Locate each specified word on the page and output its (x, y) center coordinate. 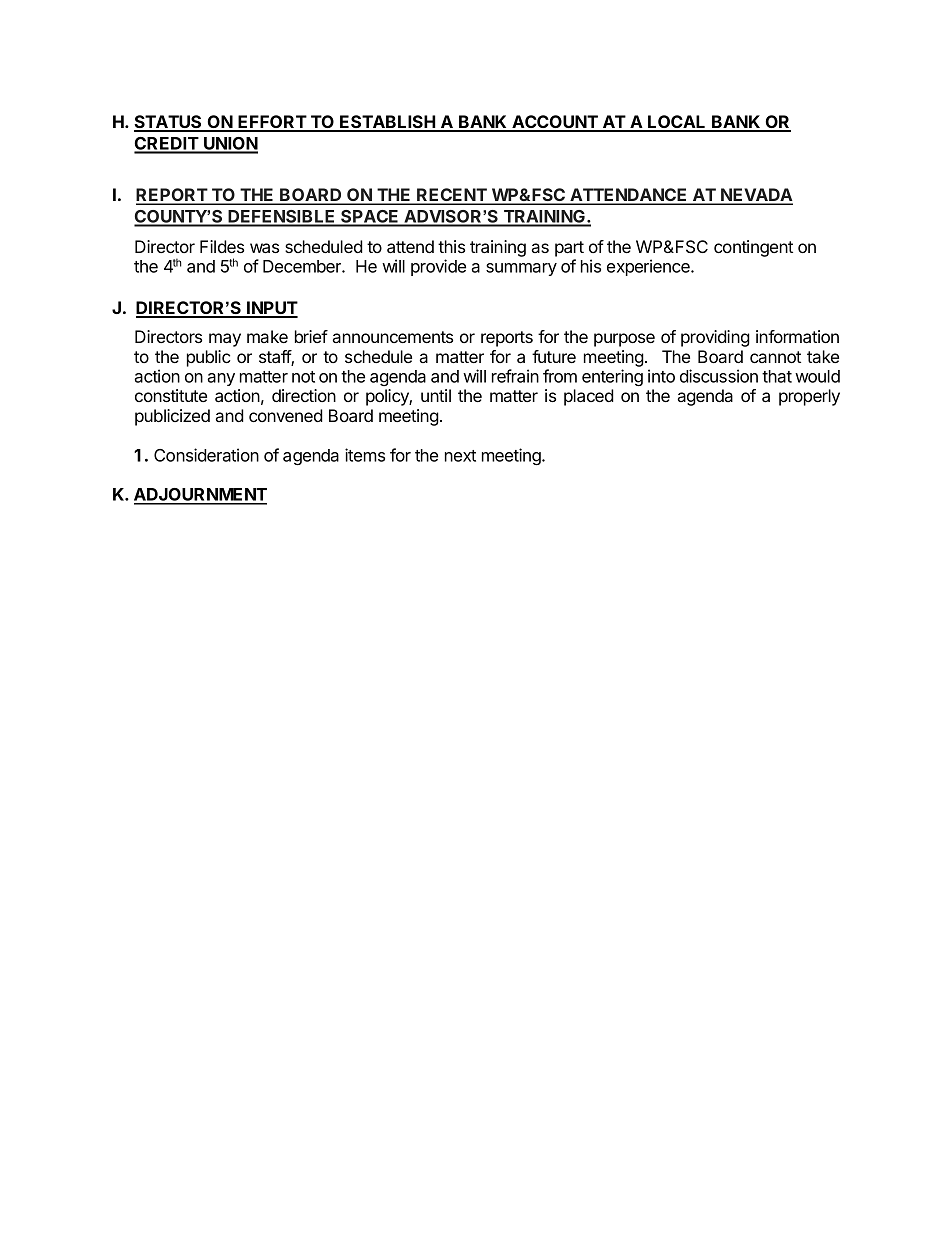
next (460, 456)
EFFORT (272, 123)
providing (715, 338)
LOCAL (677, 123)
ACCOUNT (555, 123)
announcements (393, 337)
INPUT (271, 309)
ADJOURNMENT (200, 496)
